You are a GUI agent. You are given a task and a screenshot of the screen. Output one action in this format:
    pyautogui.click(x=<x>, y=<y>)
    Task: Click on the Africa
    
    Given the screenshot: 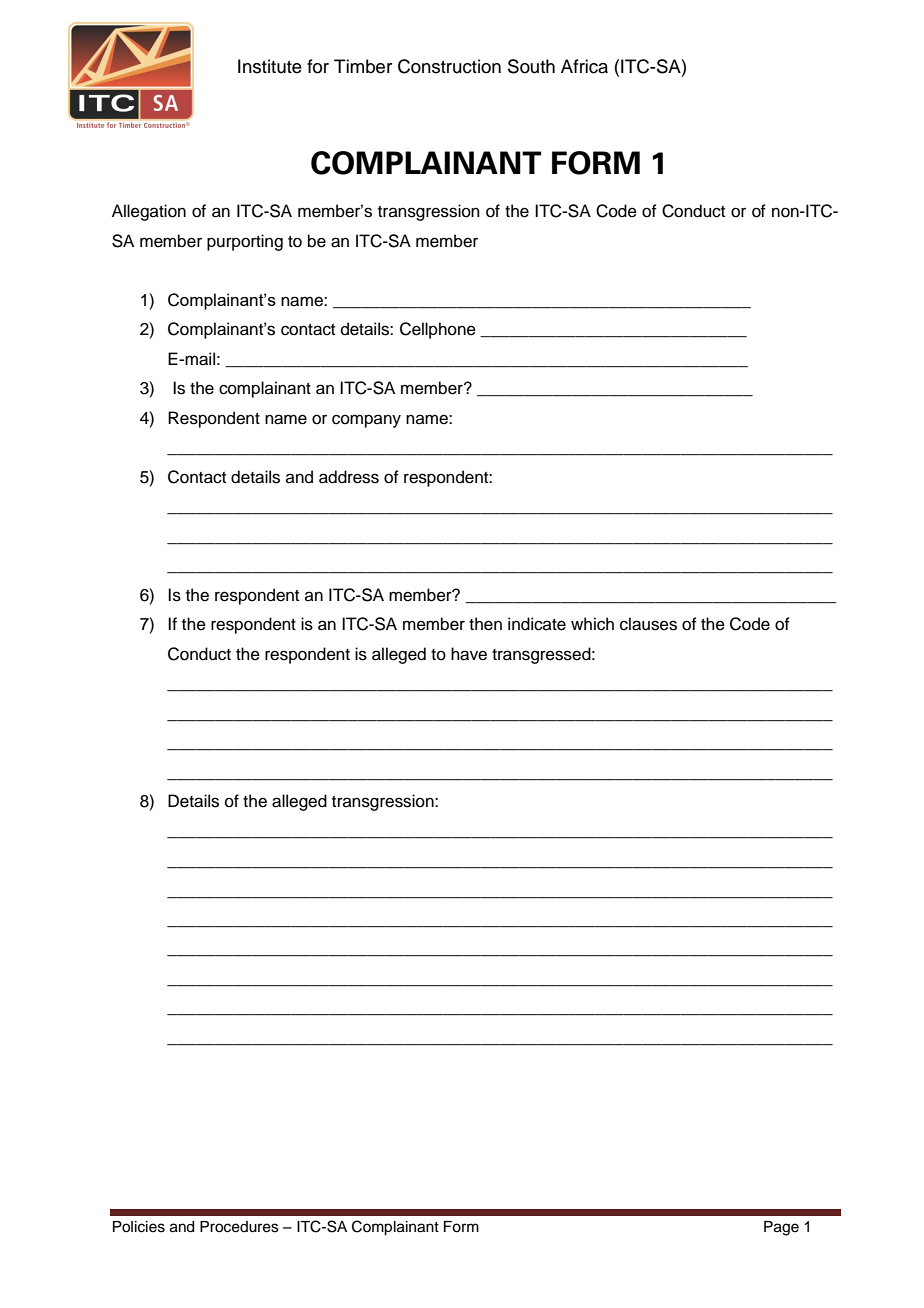 What is the action you would take?
    pyautogui.click(x=584, y=66)
